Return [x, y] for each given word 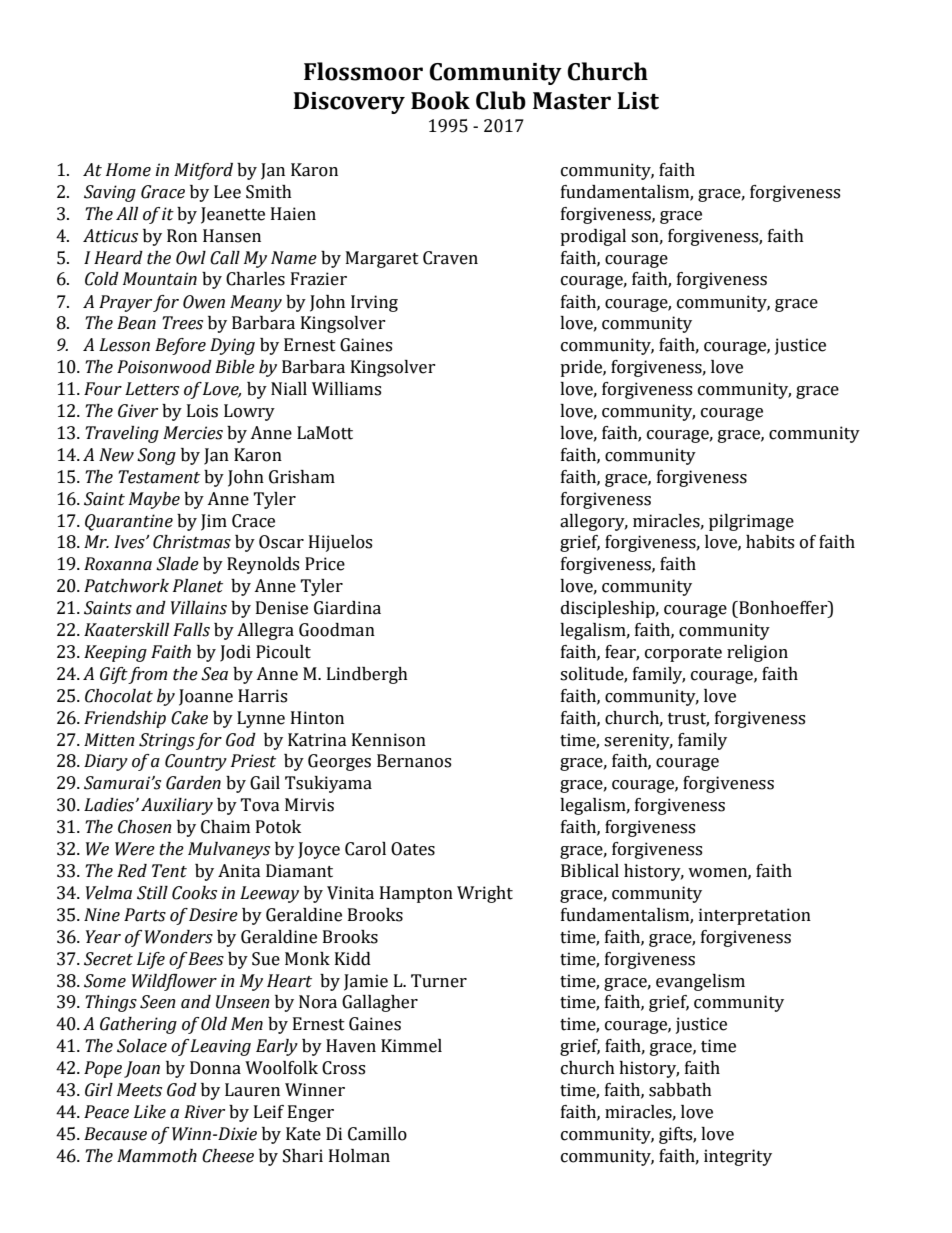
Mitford [203, 171]
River [204, 1112]
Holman [359, 1156]
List [638, 101]
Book [440, 100]
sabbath [680, 1090]
